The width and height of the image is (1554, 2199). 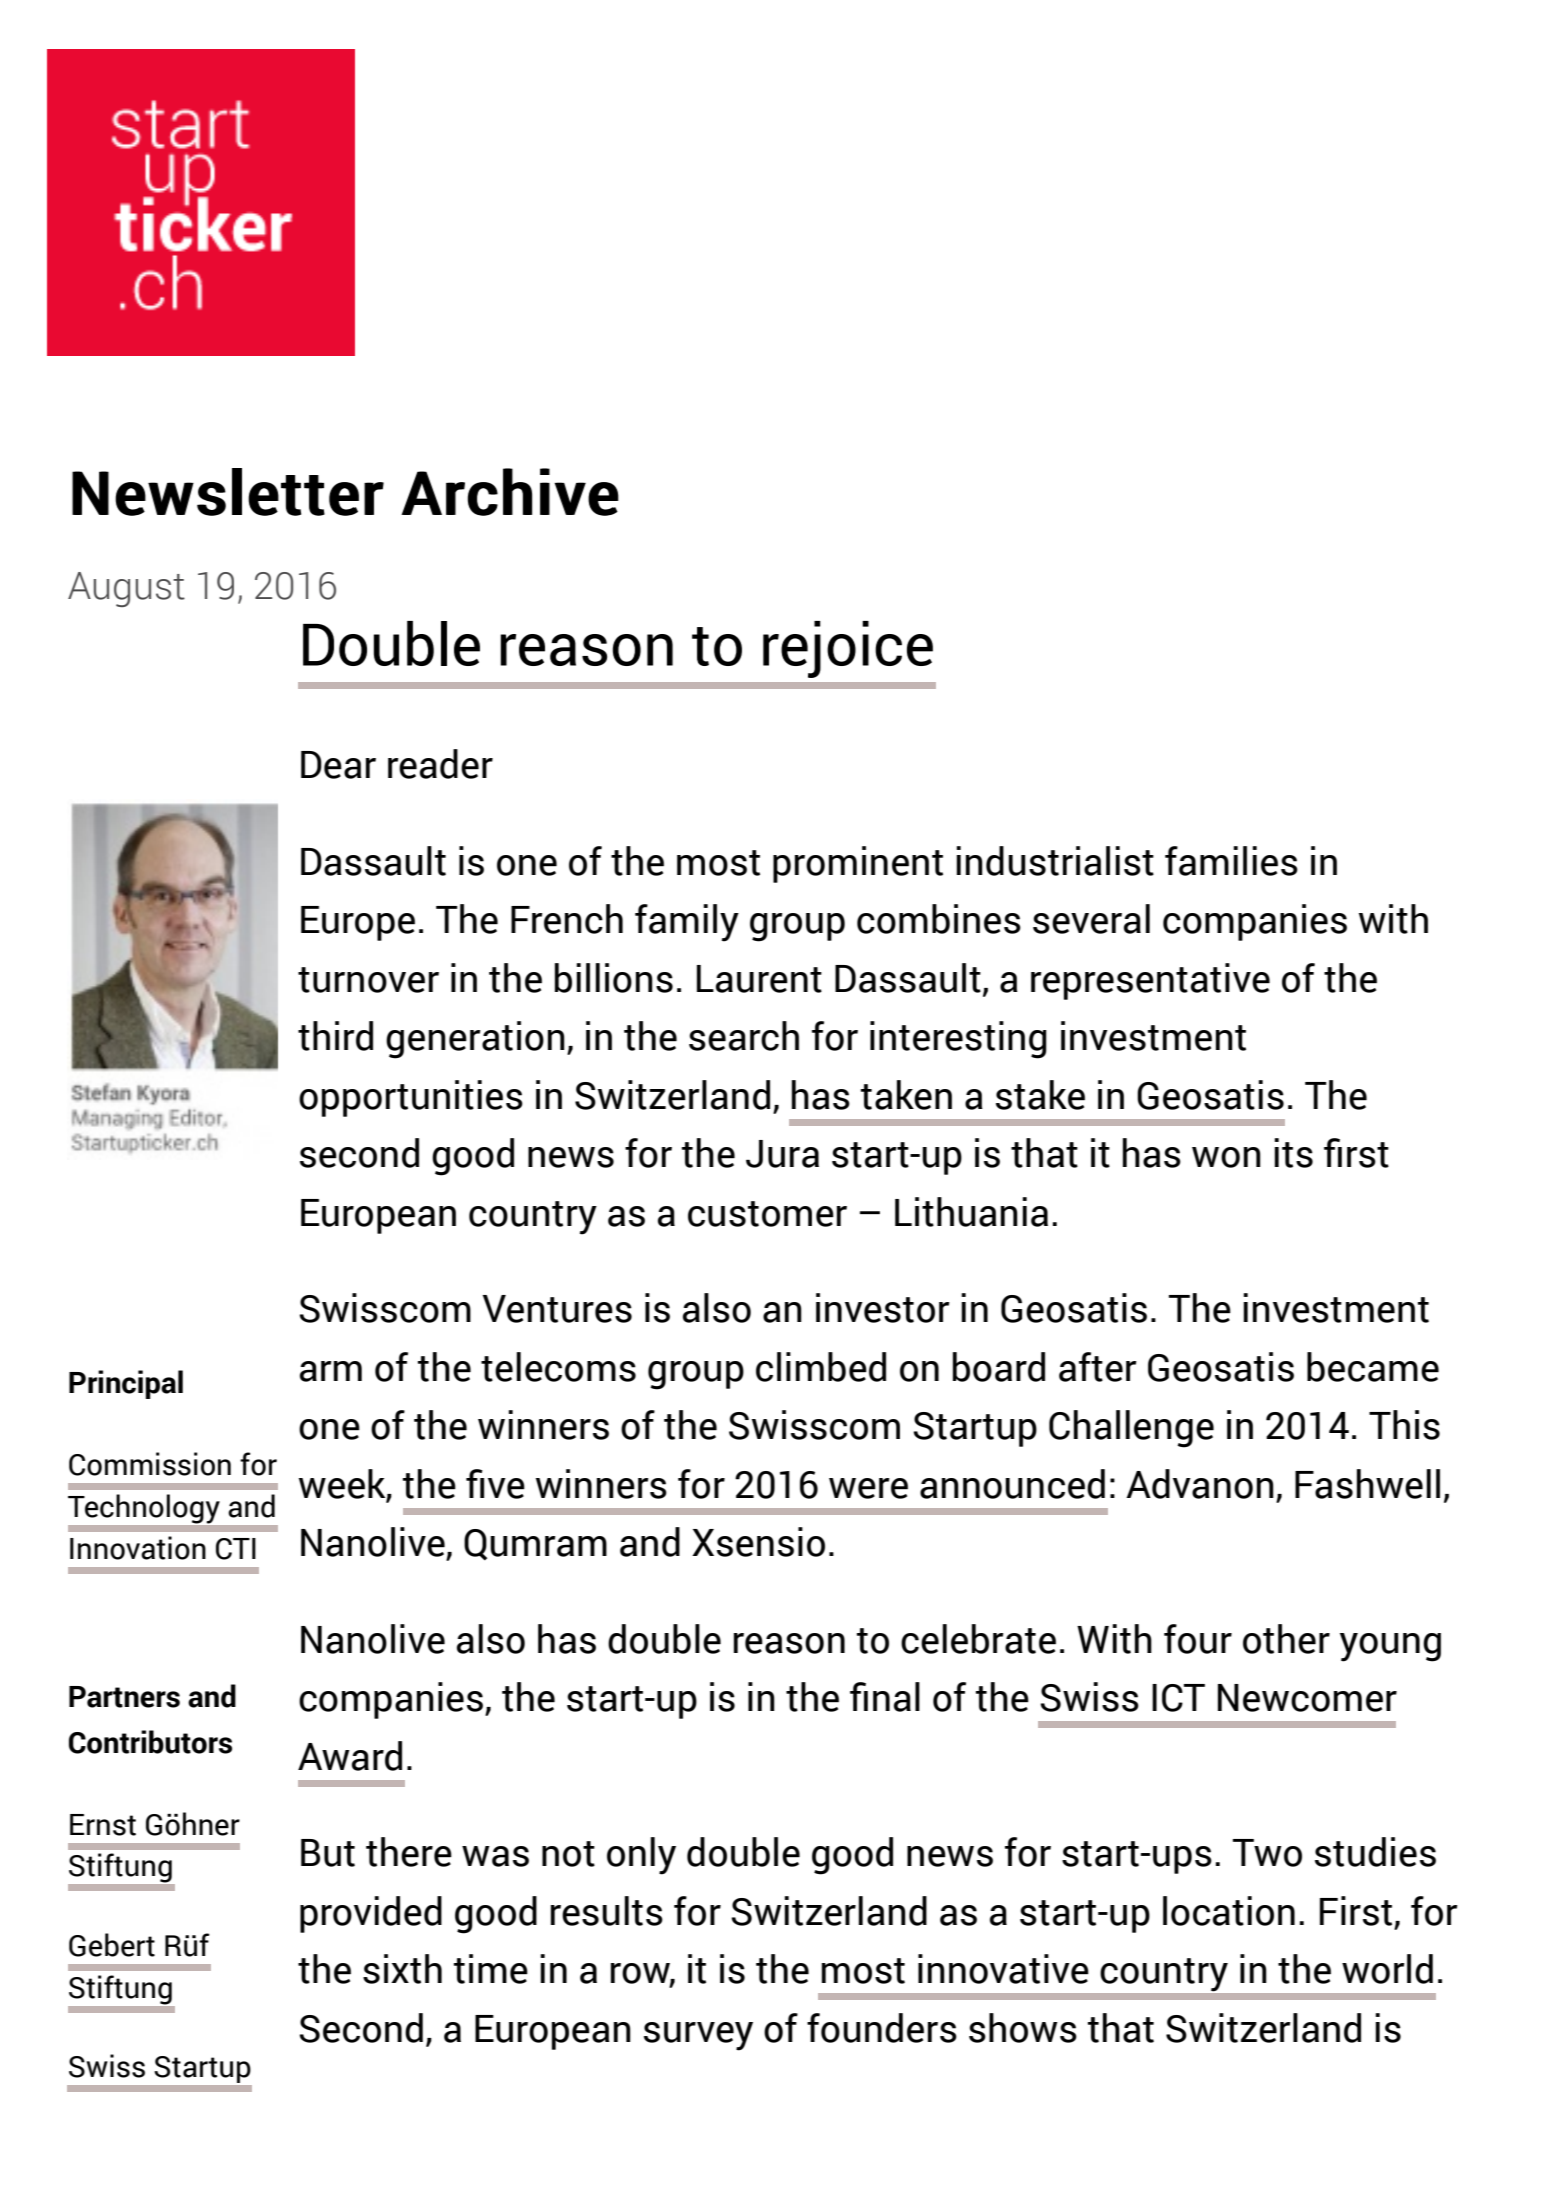 I want to click on search, so click(x=744, y=1036).
